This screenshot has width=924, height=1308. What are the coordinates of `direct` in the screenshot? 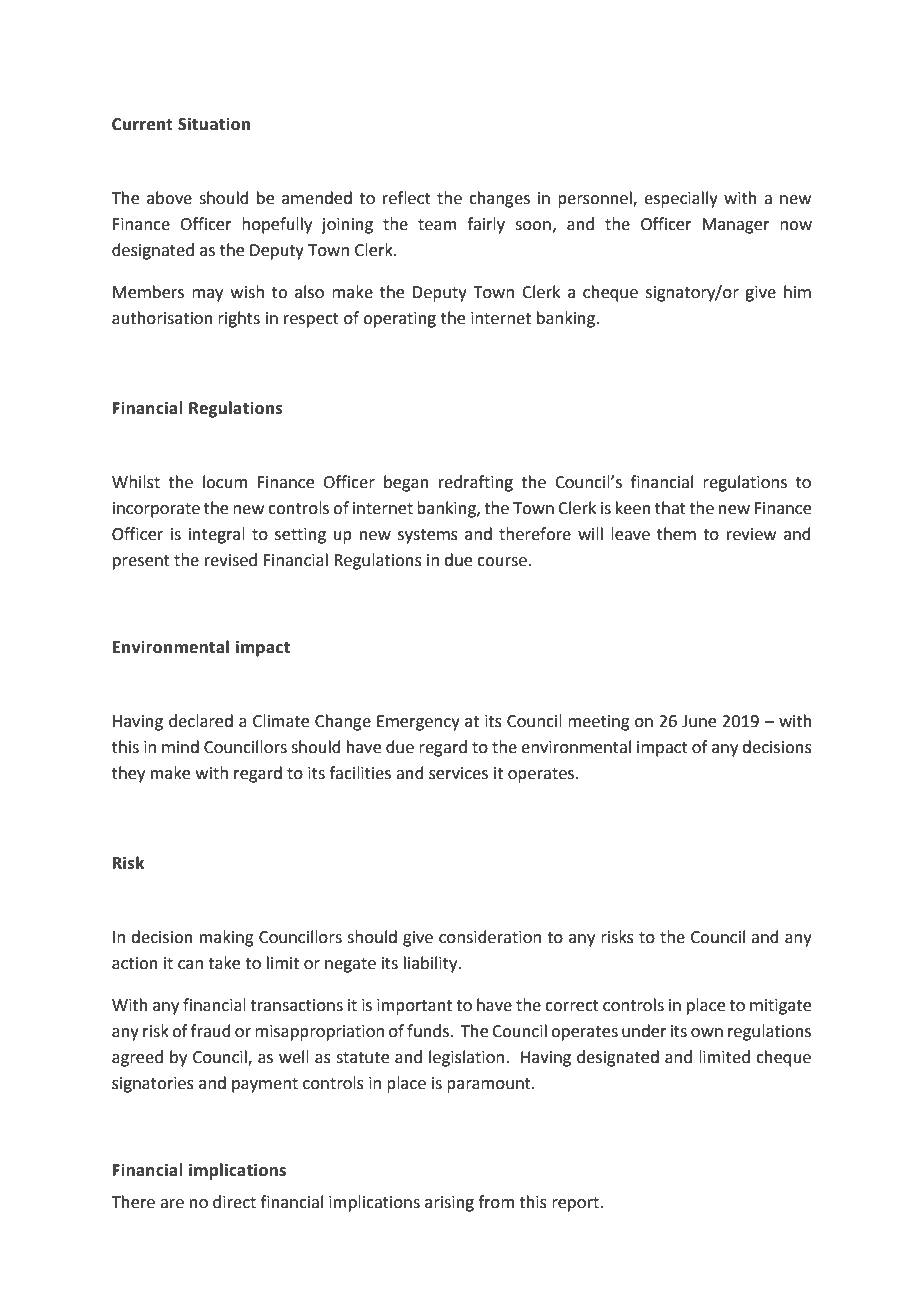 It's located at (234, 1202).
